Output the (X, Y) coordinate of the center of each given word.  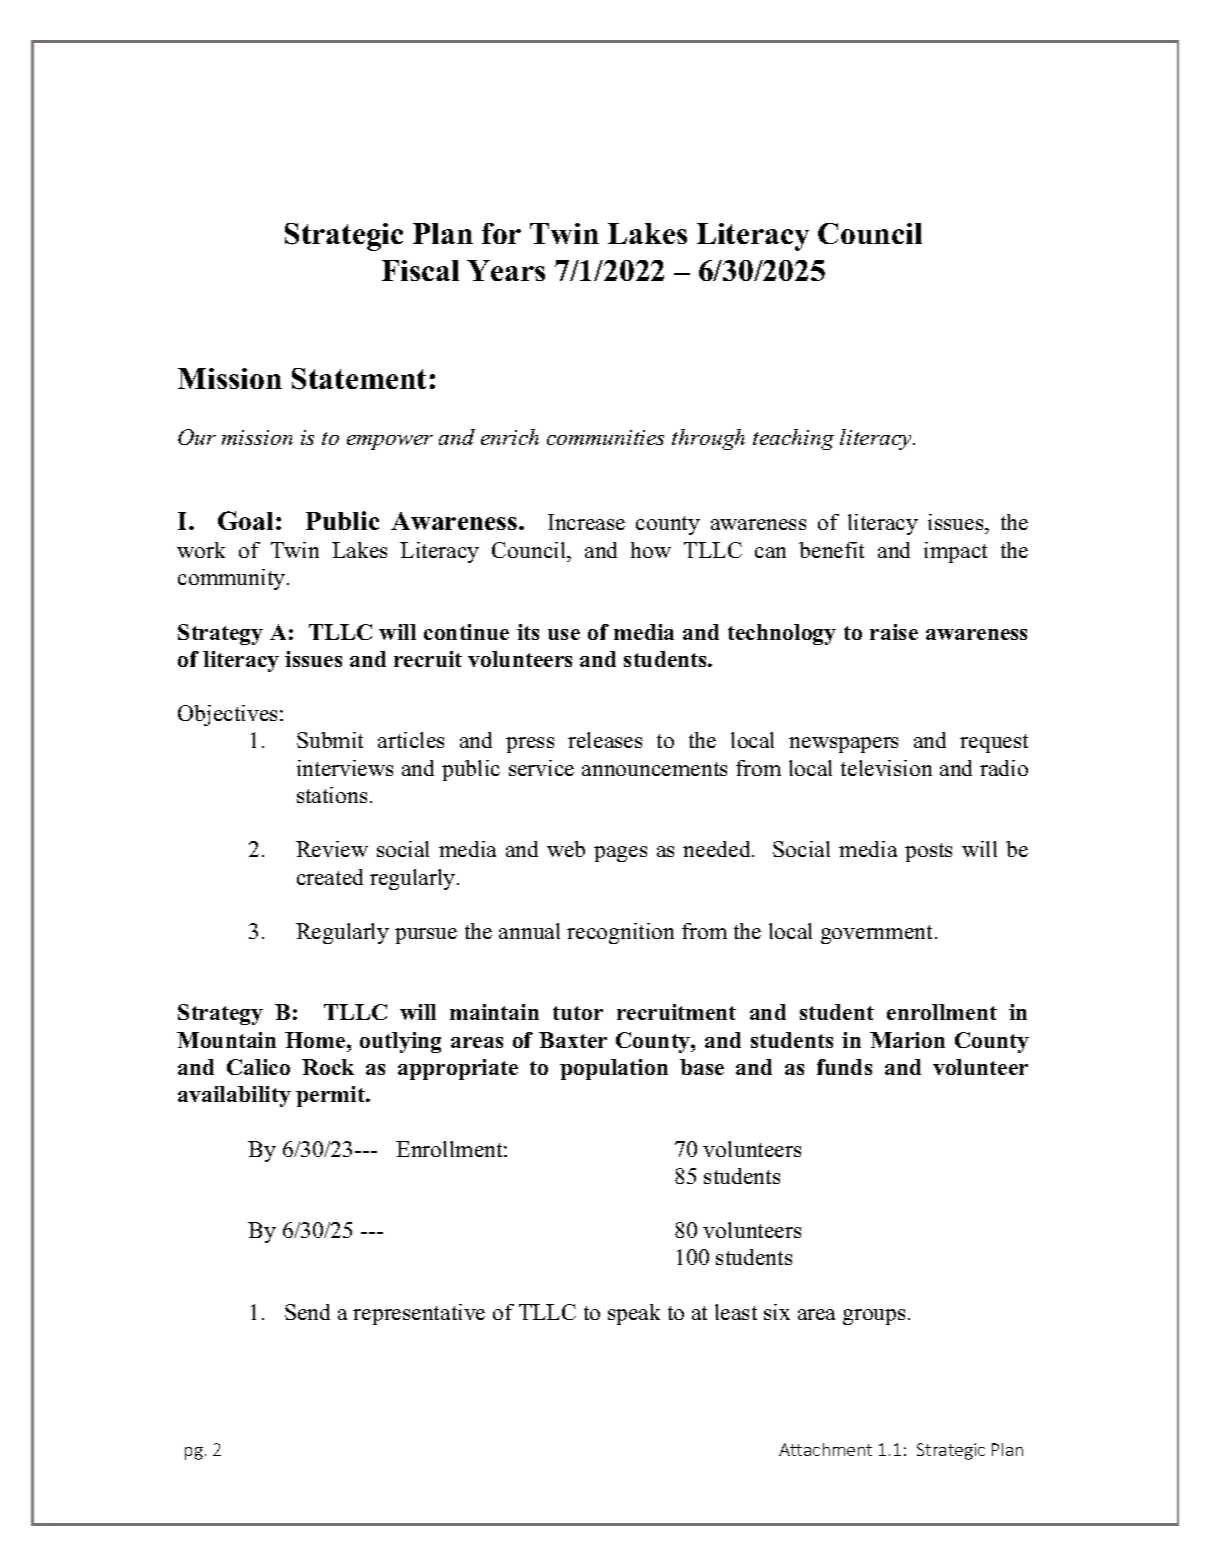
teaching (793, 439)
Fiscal (420, 270)
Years (506, 270)
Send (307, 1312)
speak (634, 1314)
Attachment (825, 1449)
